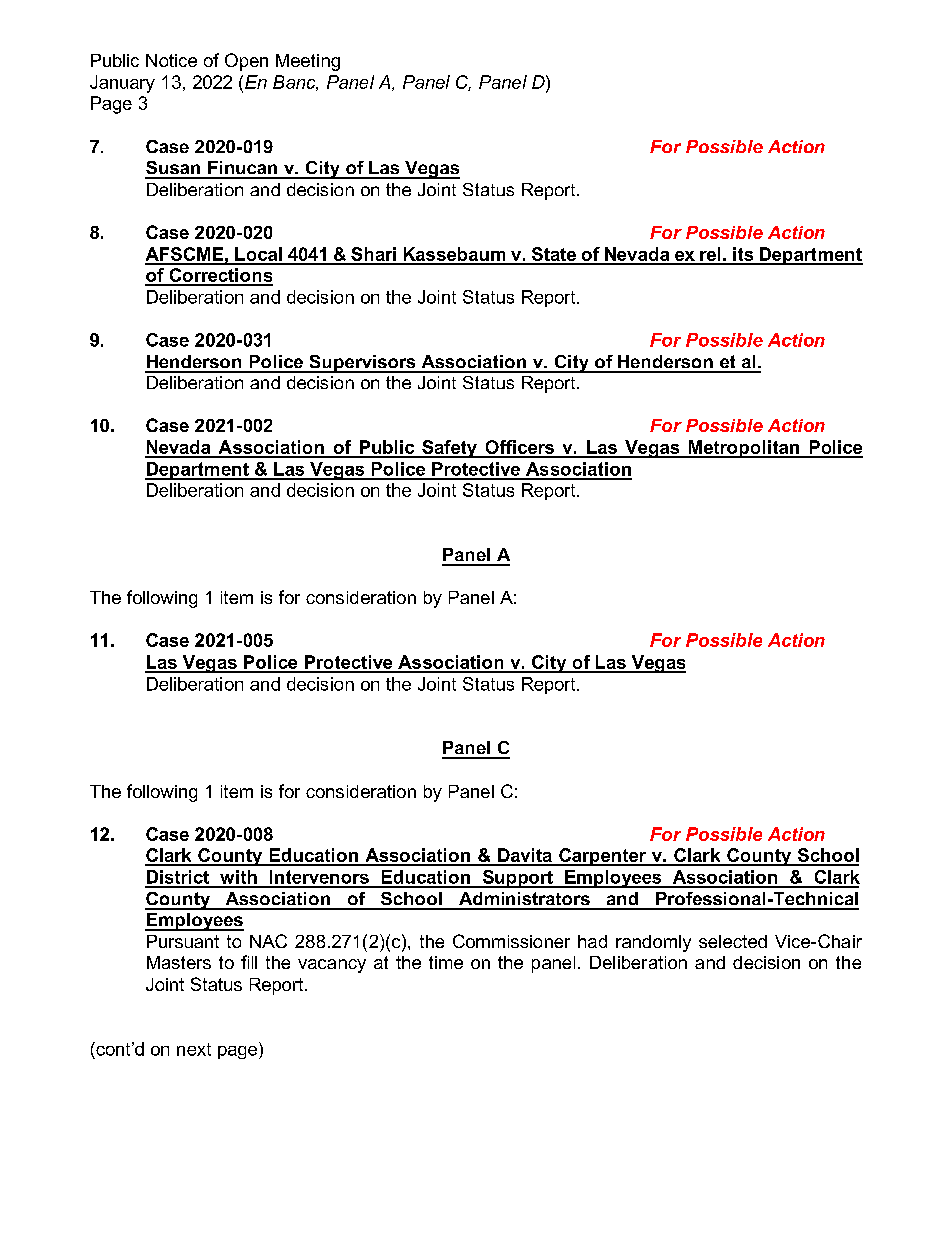 This image has height=1233, width=952. Describe the element at coordinates (194, 1049) in the image. I see `next` at that location.
